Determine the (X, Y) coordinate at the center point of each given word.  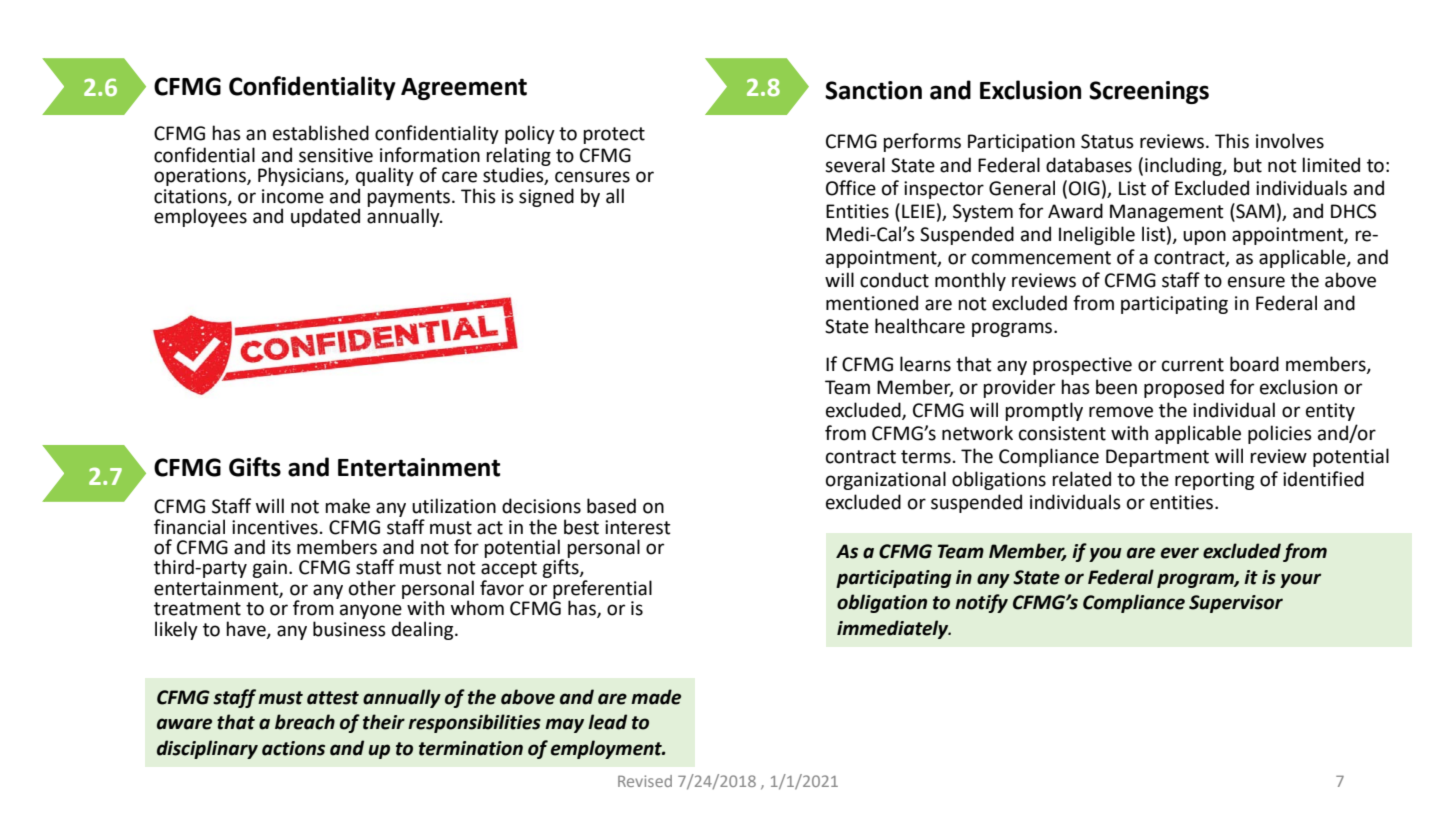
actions (293, 748)
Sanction (873, 90)
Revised (645, 781)
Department (1157, 458)
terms (926, 457)
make (347, 506)
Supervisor (1236, 604)
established (321, 133)
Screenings (1149, 92)
